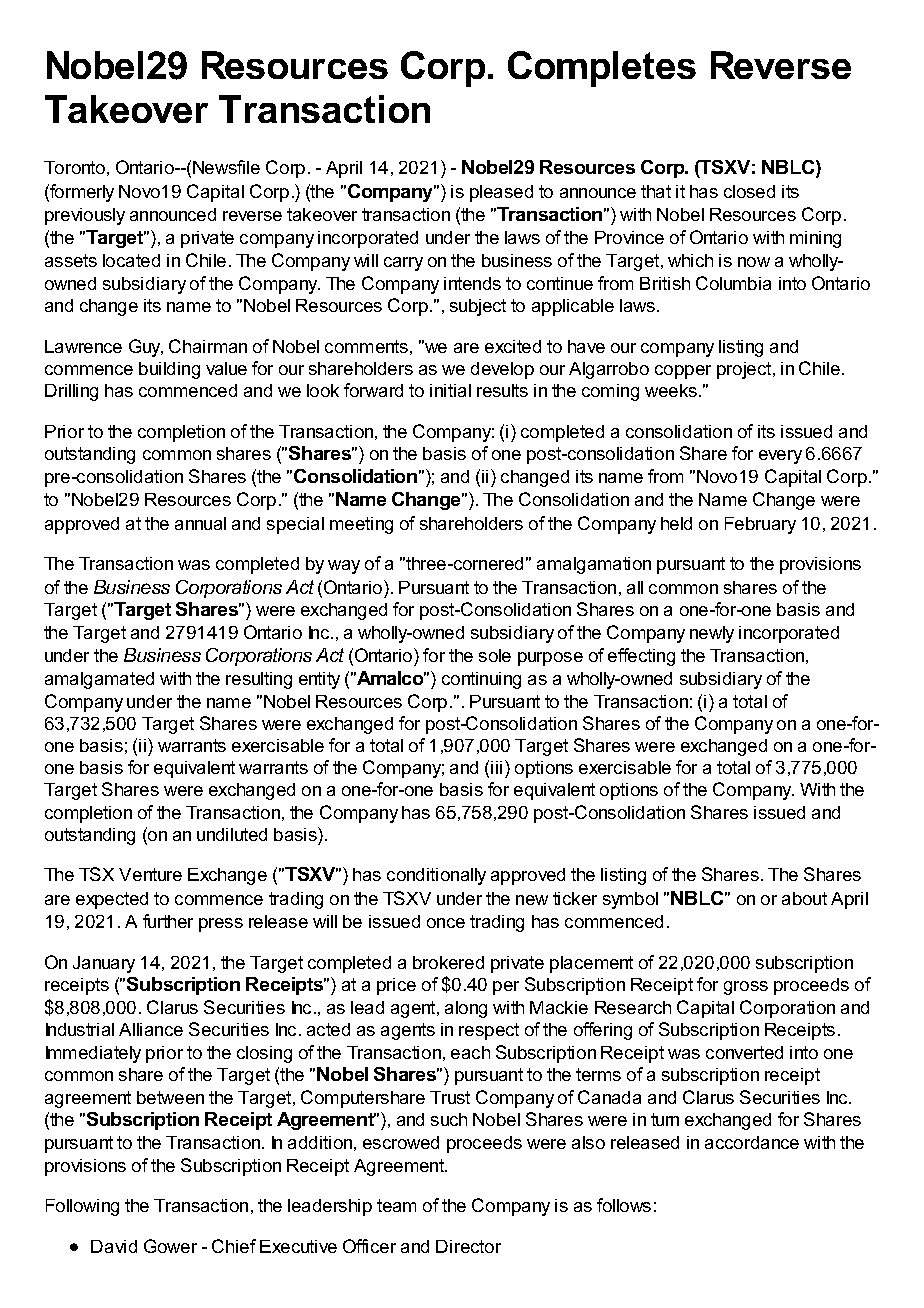  I want to click on building, so click(169, 370).
